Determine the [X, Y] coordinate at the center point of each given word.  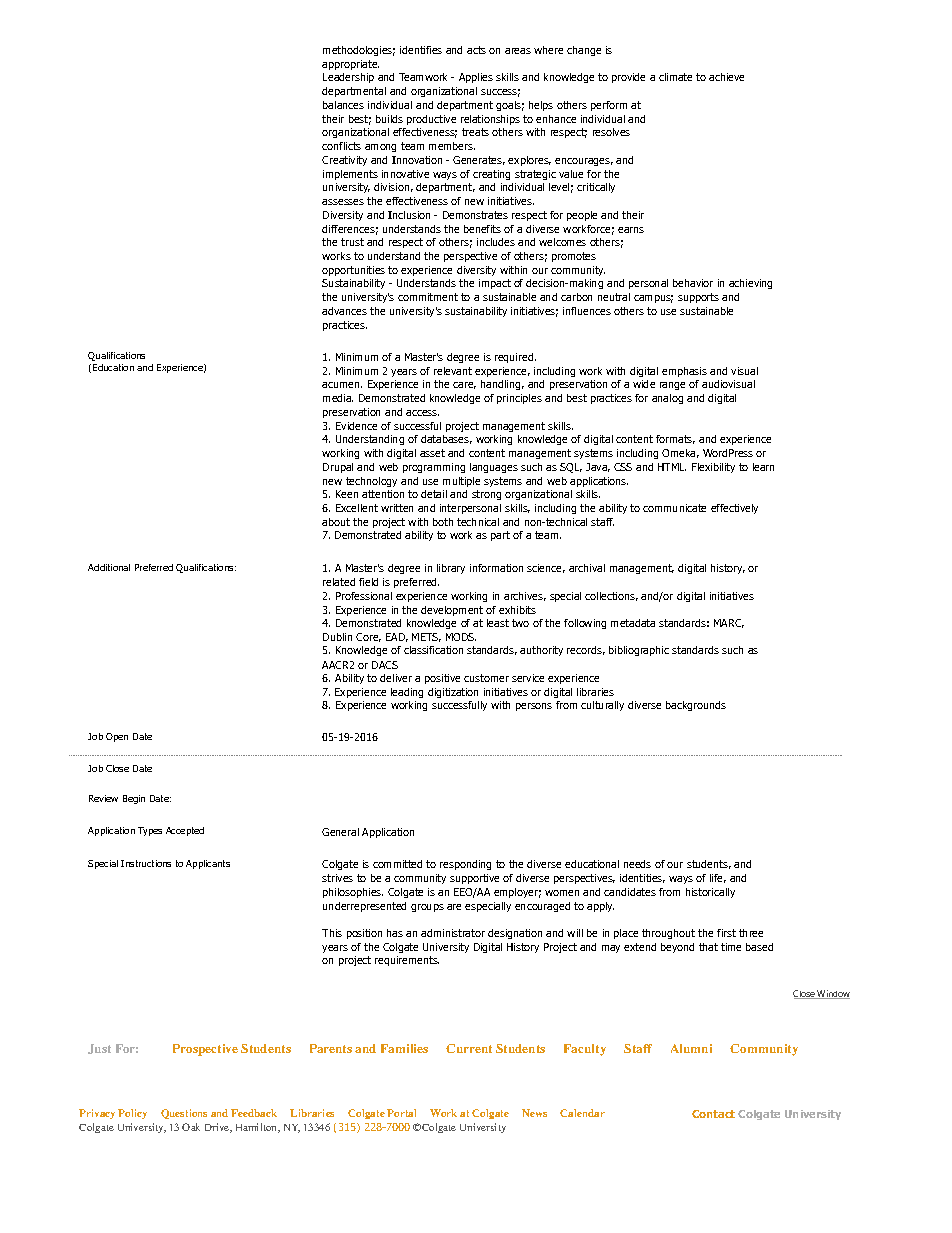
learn [763, 467]
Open [117, 737]
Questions [184, 1114]
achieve [726, 77]
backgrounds [696, 706]
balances [343, 105]
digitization [453, 693]
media [338, 398]
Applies [476, 78]
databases [446, 439]
